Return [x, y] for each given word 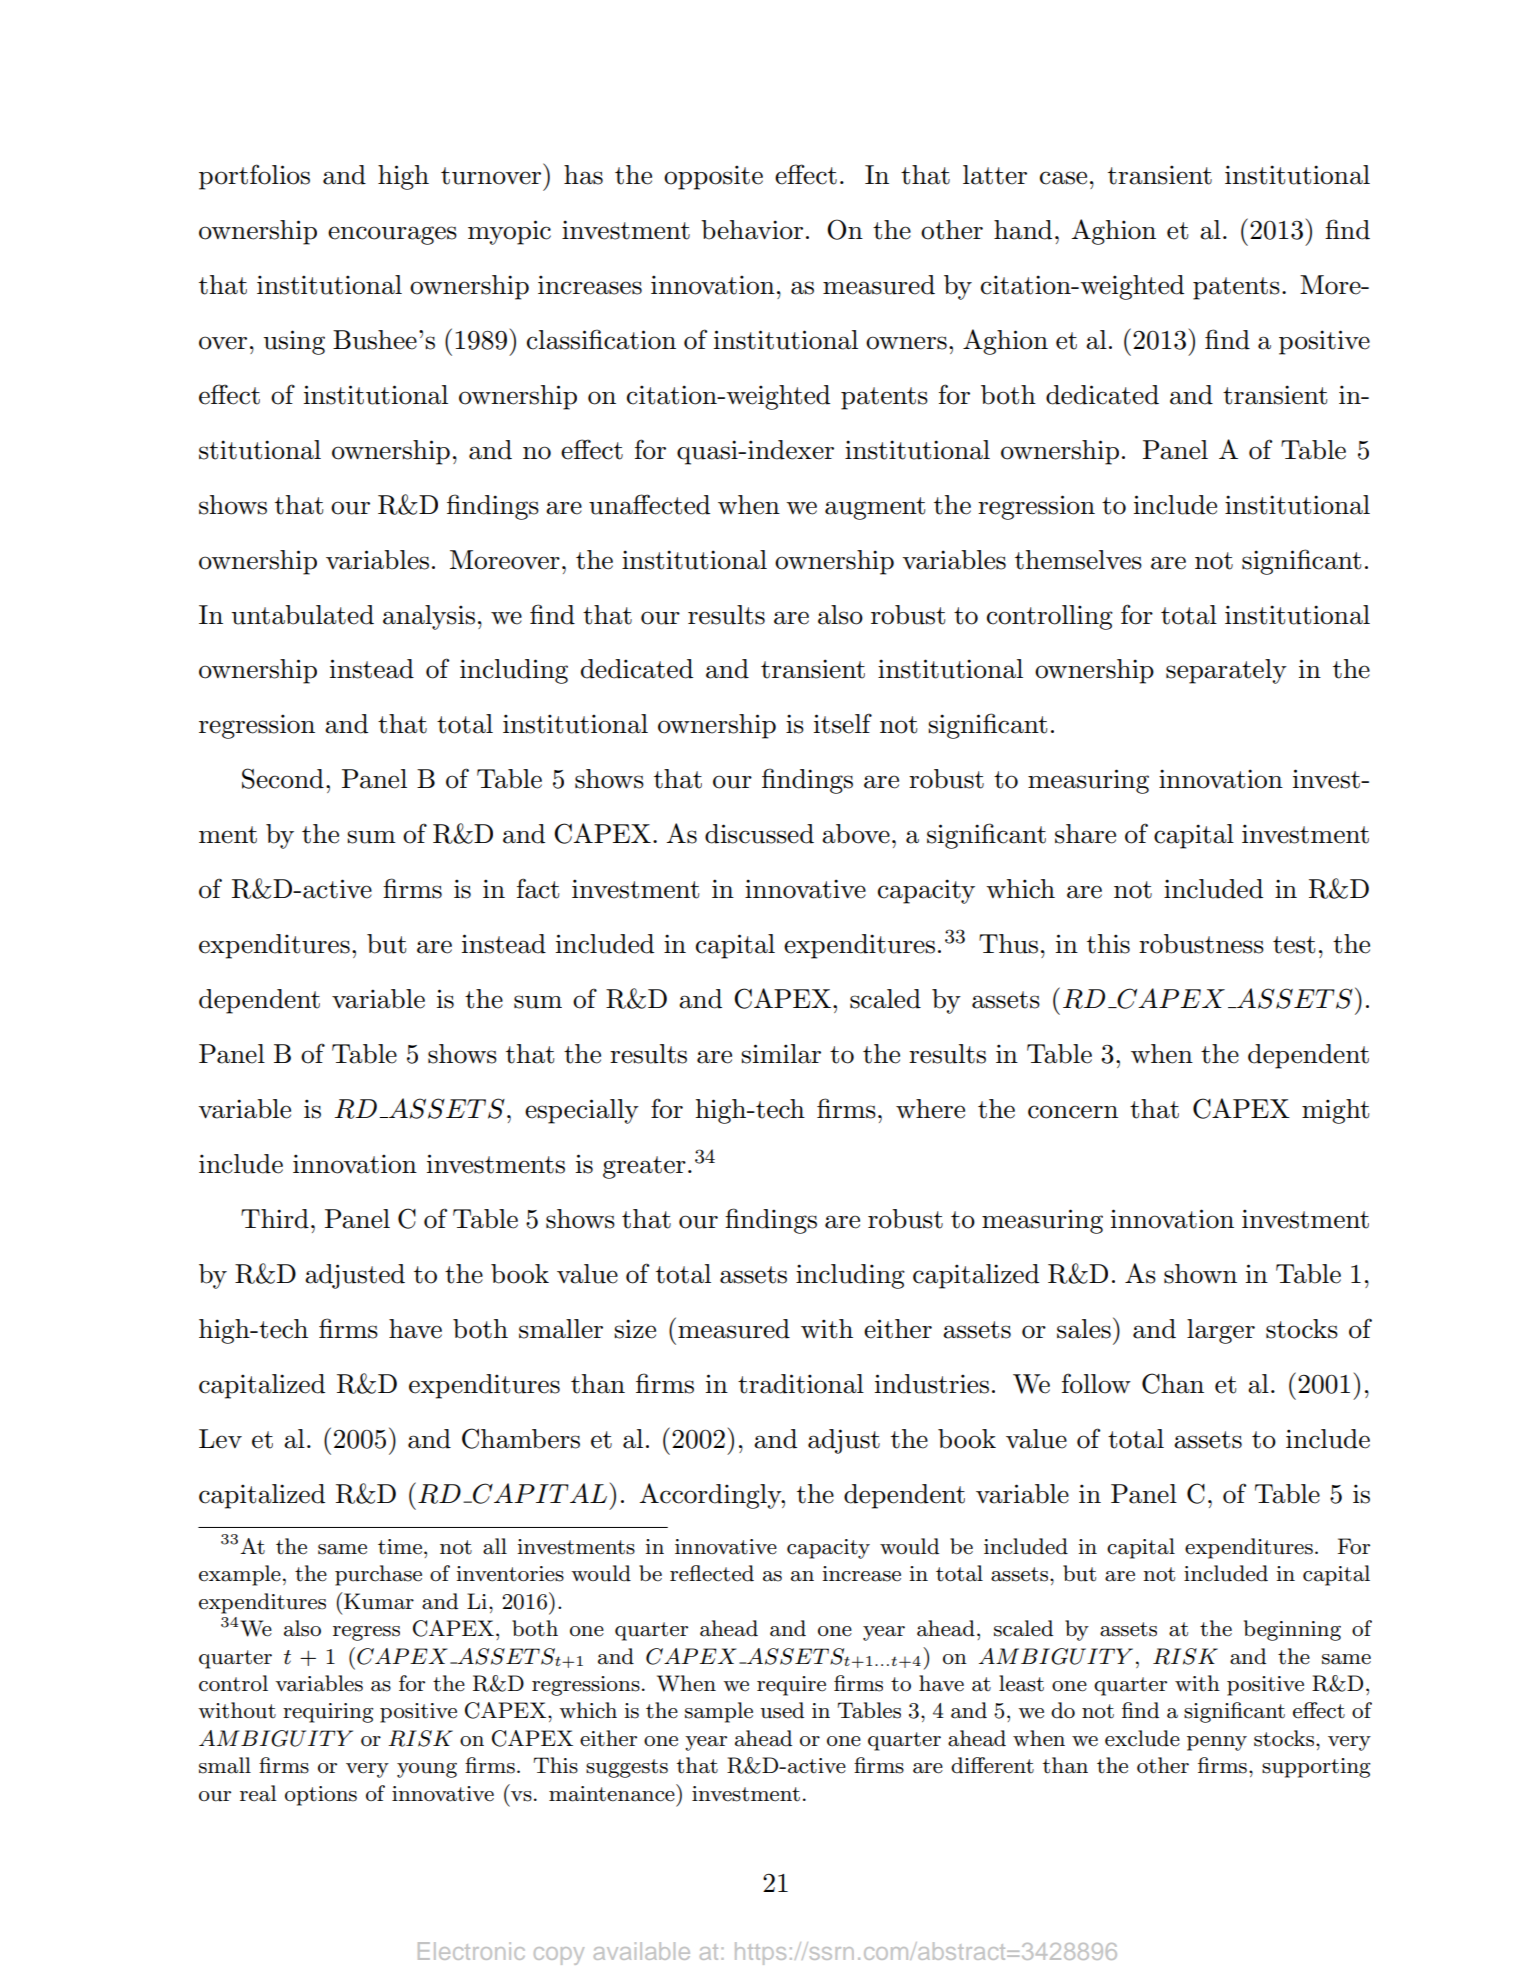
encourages [392, 235]
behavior [752, 230]
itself [843, 723]
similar [781, 1054]
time [400, 1547]
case [1063, 178]
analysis [429, 617]
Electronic [471, 1951]
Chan [1173, 1383]
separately [1226, 671]
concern [1073, 1112]
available [642, 1951]
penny [1217, 1743]
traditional [801, 1384]
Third [275, 1219]
